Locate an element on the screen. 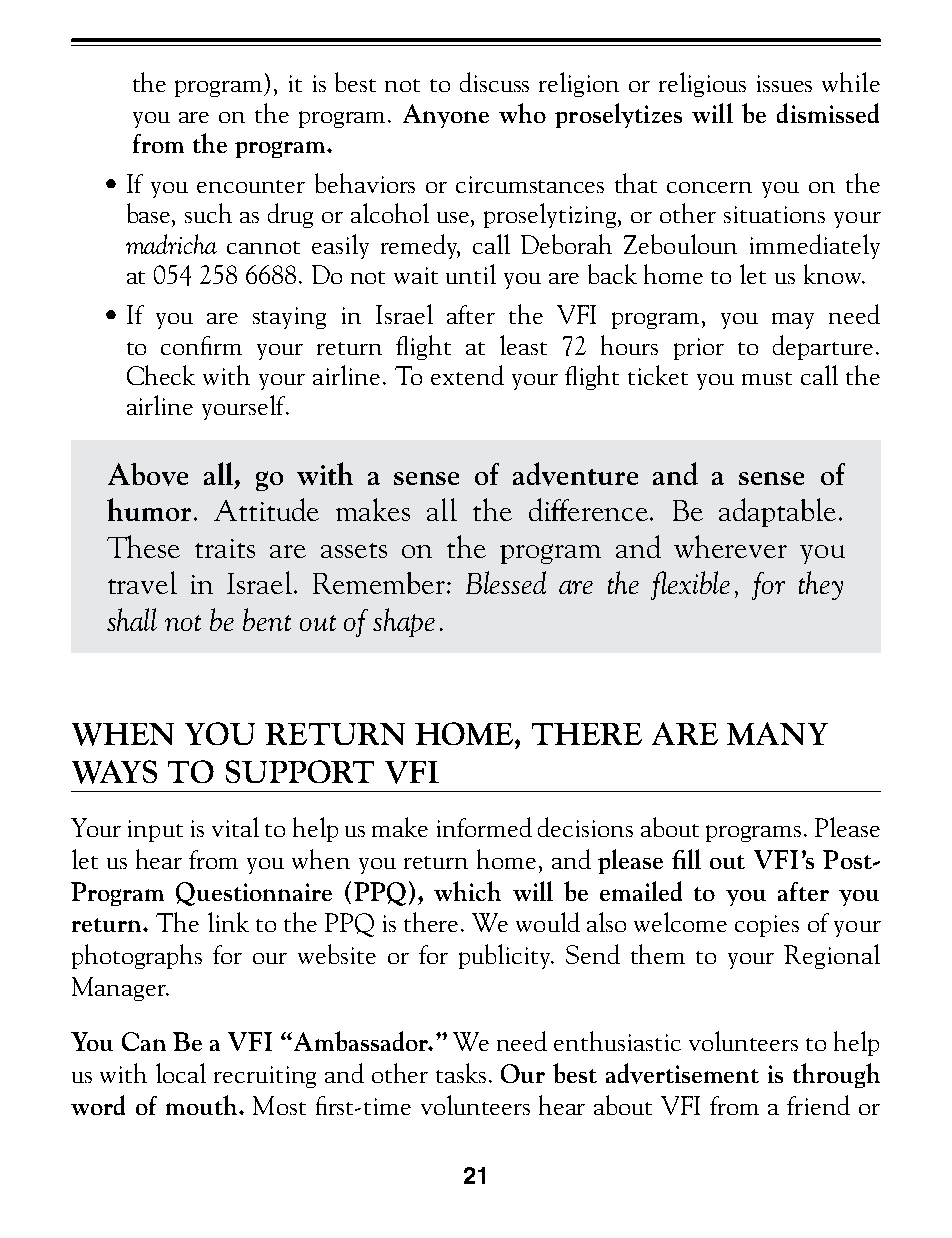  Anyone is located at coordinates (446, 116).
